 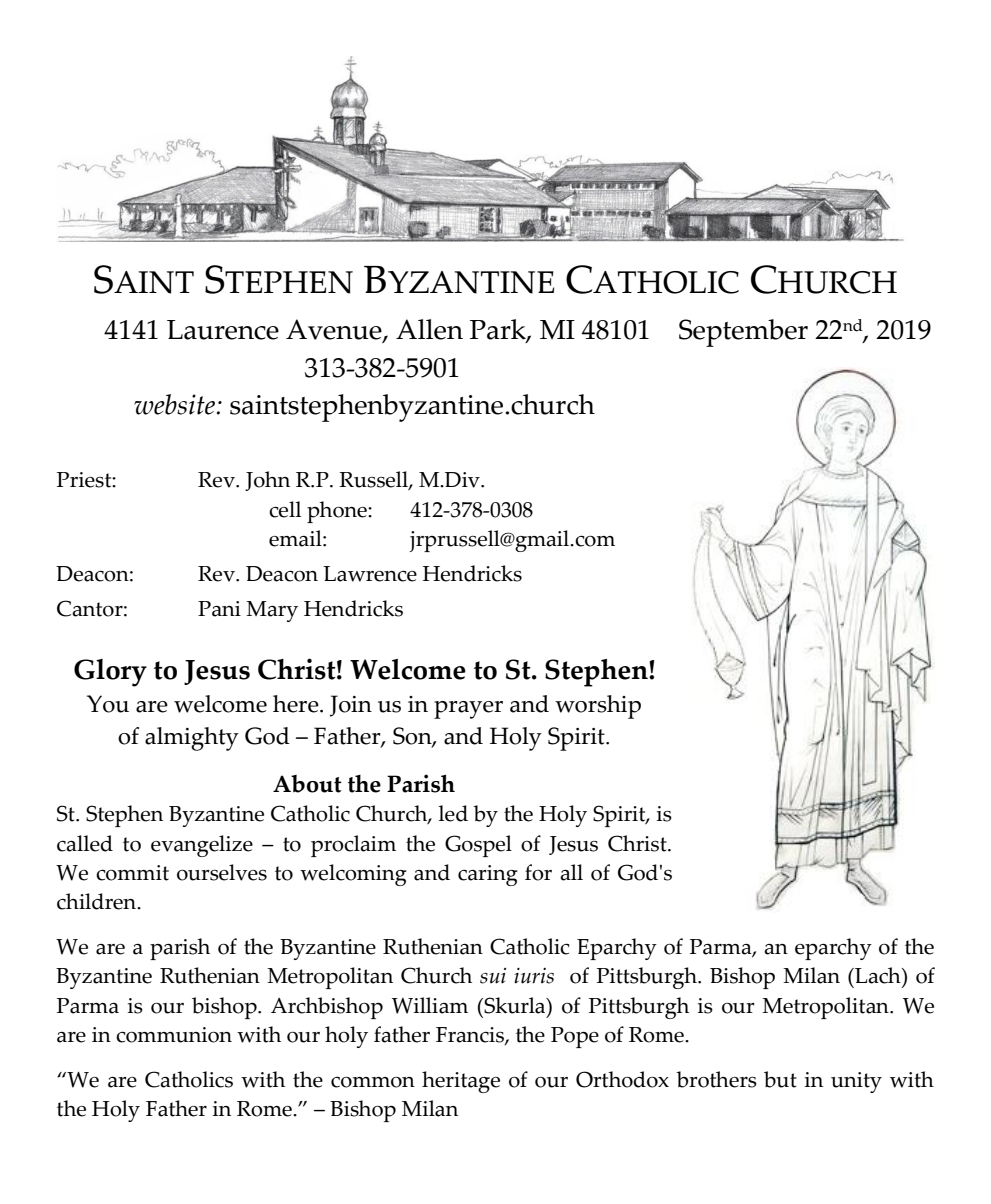 What do you see at coordinates (223, 330) in the document?
I see `Laurence` at bounding box center [223, 330].
